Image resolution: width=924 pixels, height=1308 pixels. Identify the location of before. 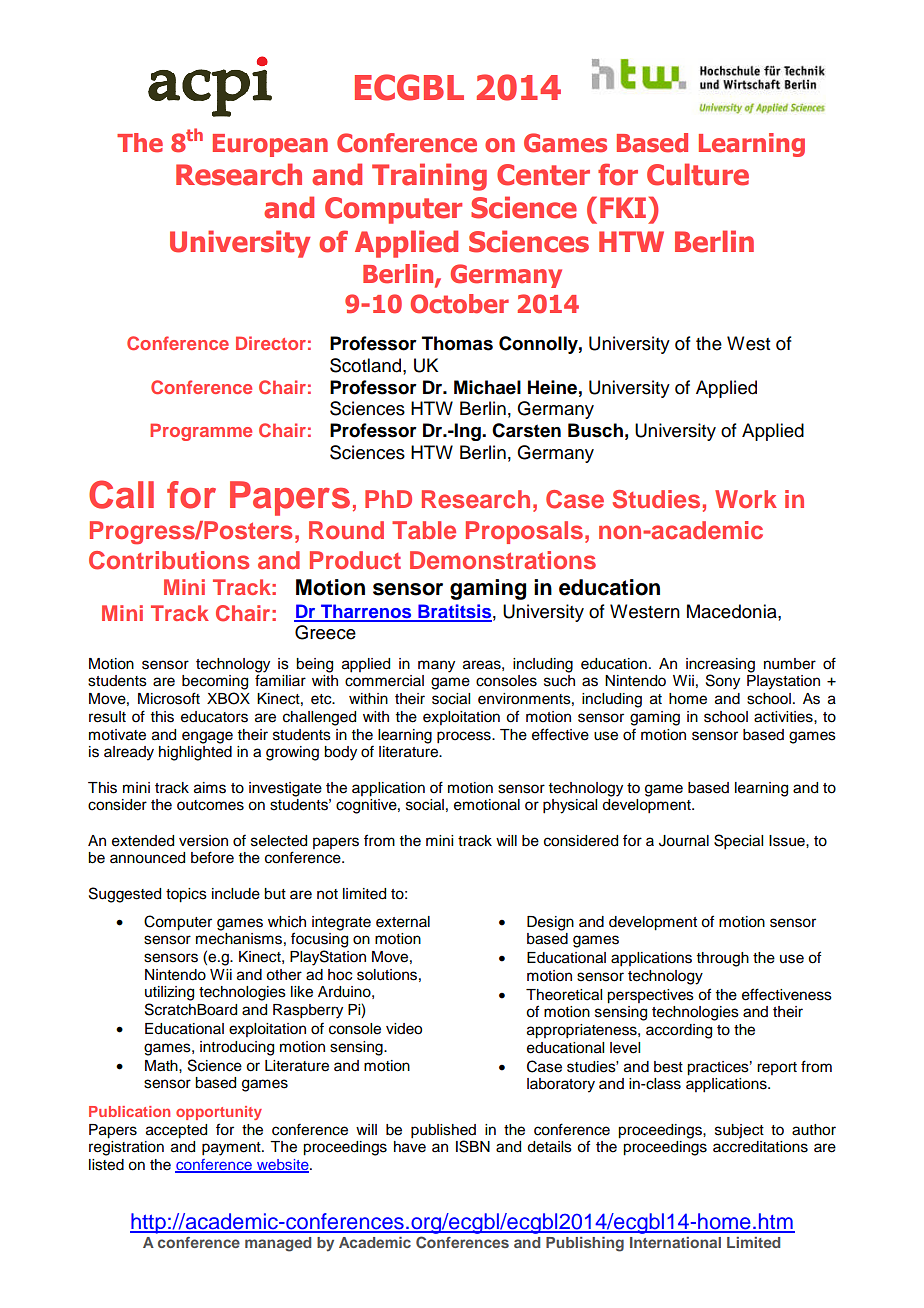
(212, 857).
